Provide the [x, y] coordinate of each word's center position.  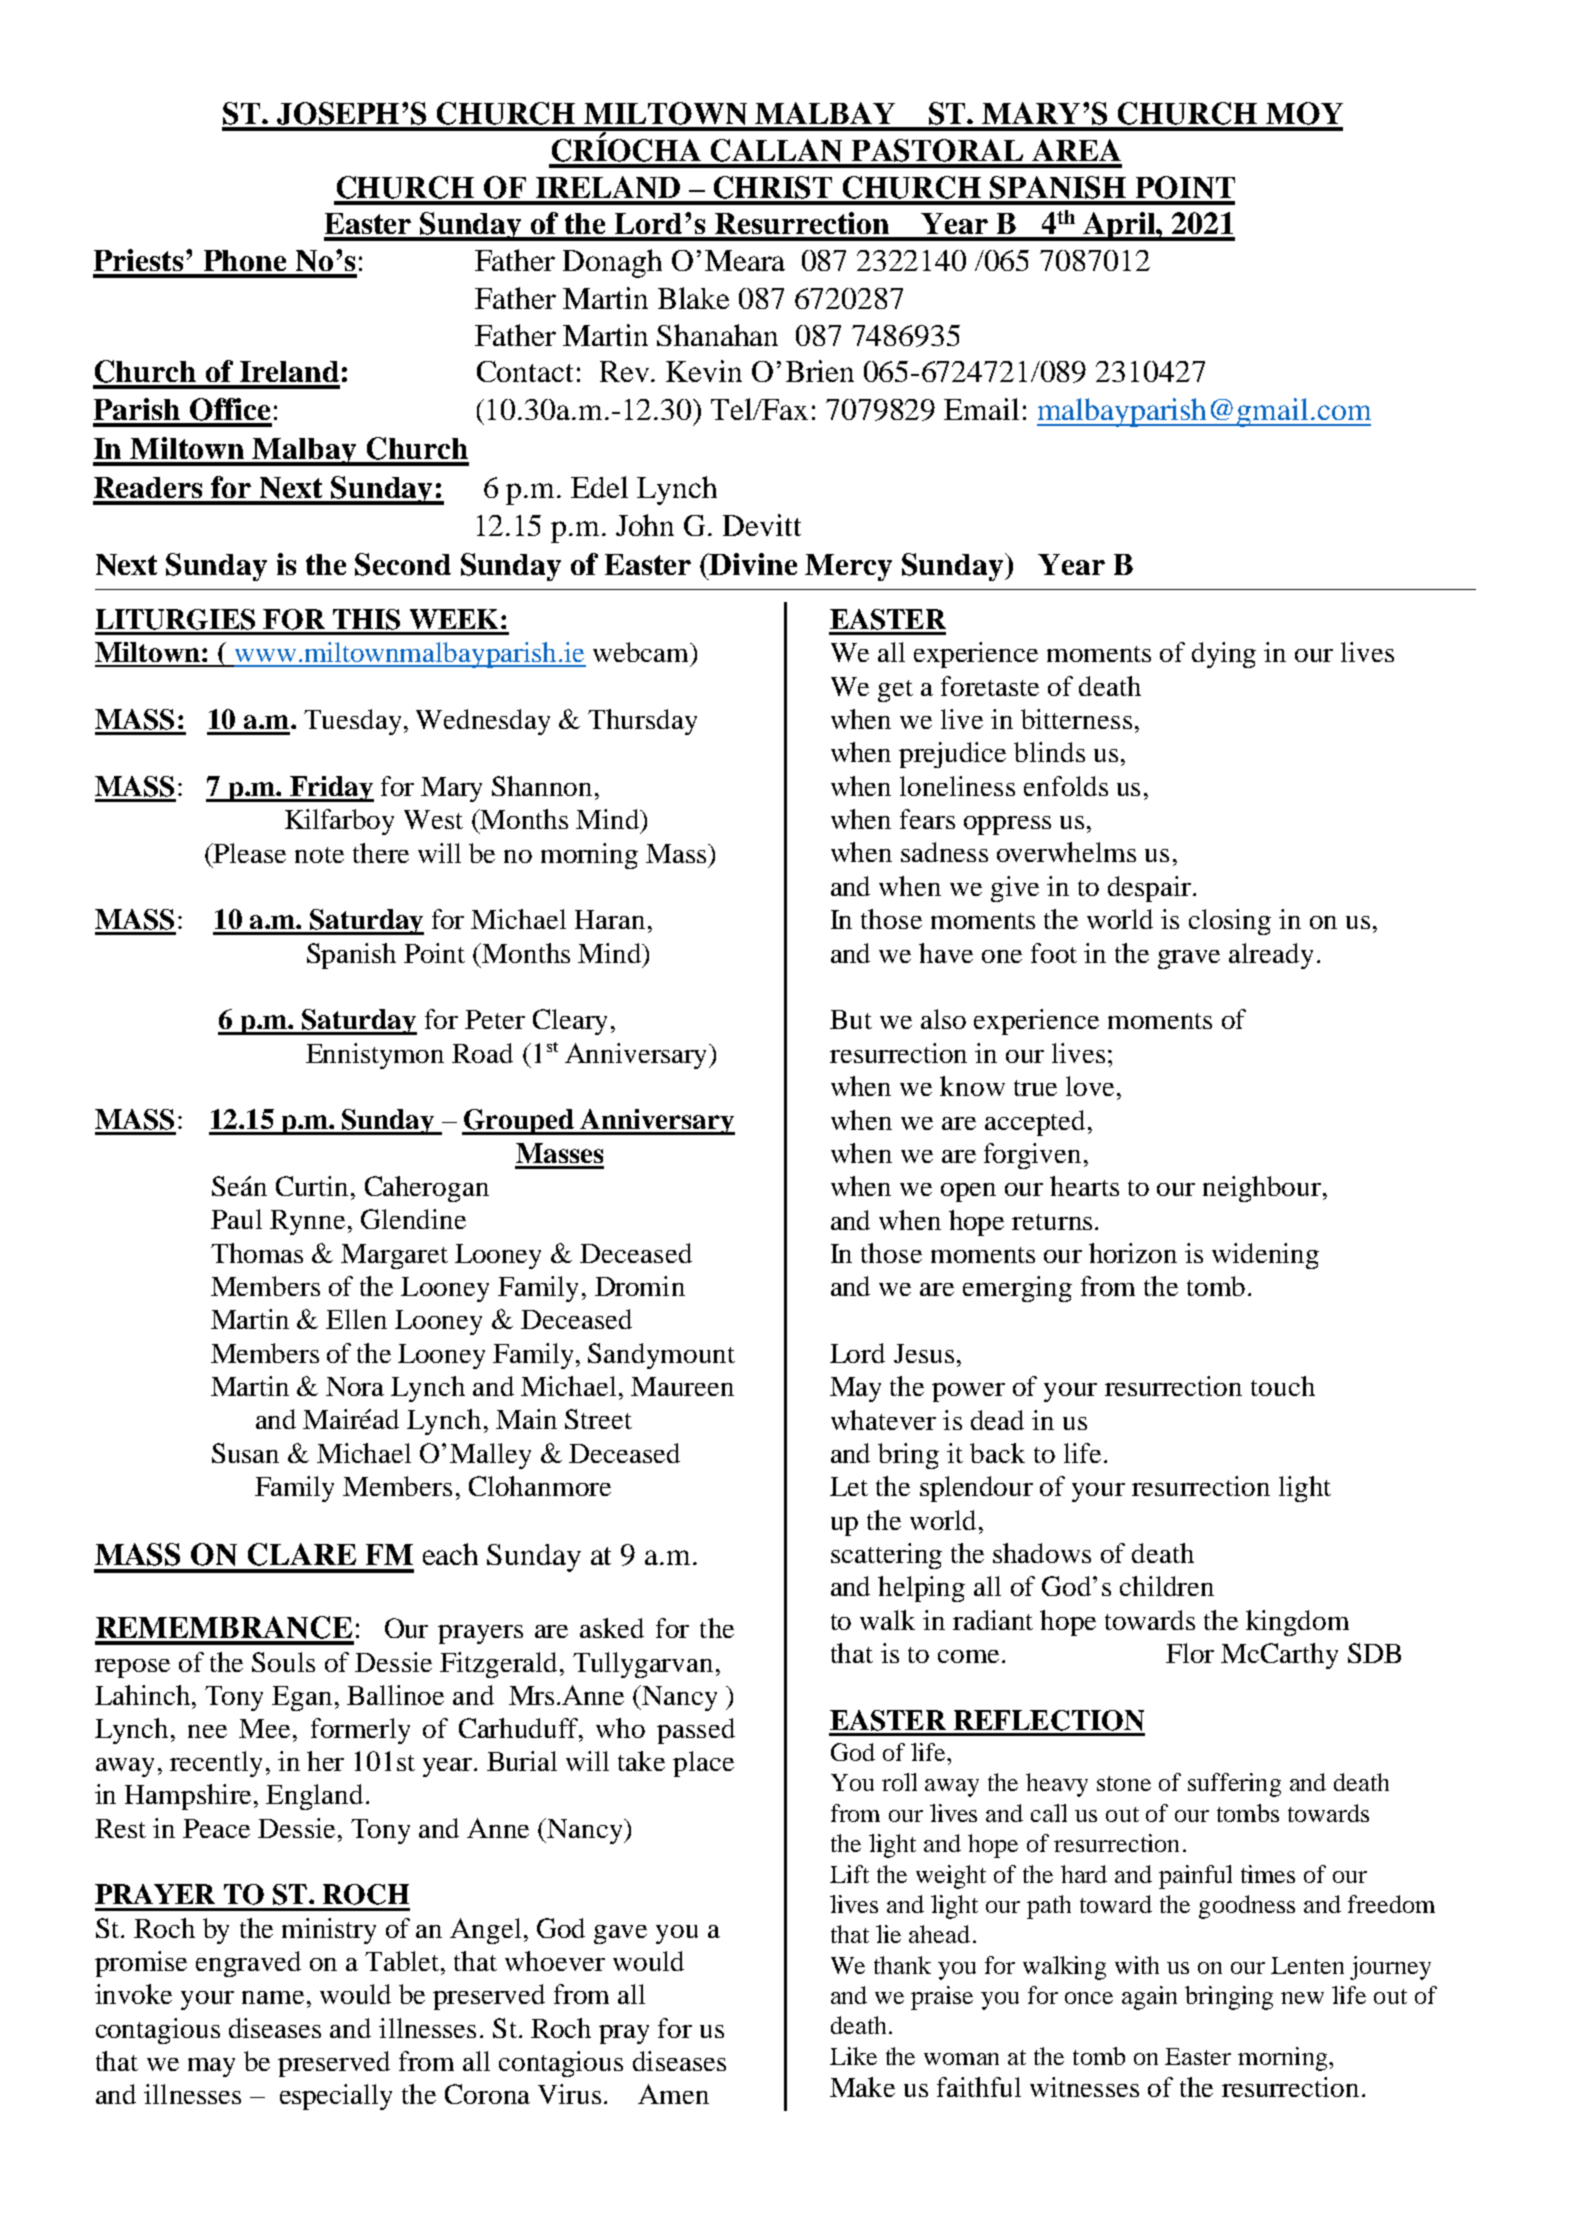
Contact [525, 371]
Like [853, 2056]
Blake [693, 298]
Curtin [312, 1186]
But [851, 1019]
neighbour [1262, 1189]
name [273, 1997]
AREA [1076, 150]
